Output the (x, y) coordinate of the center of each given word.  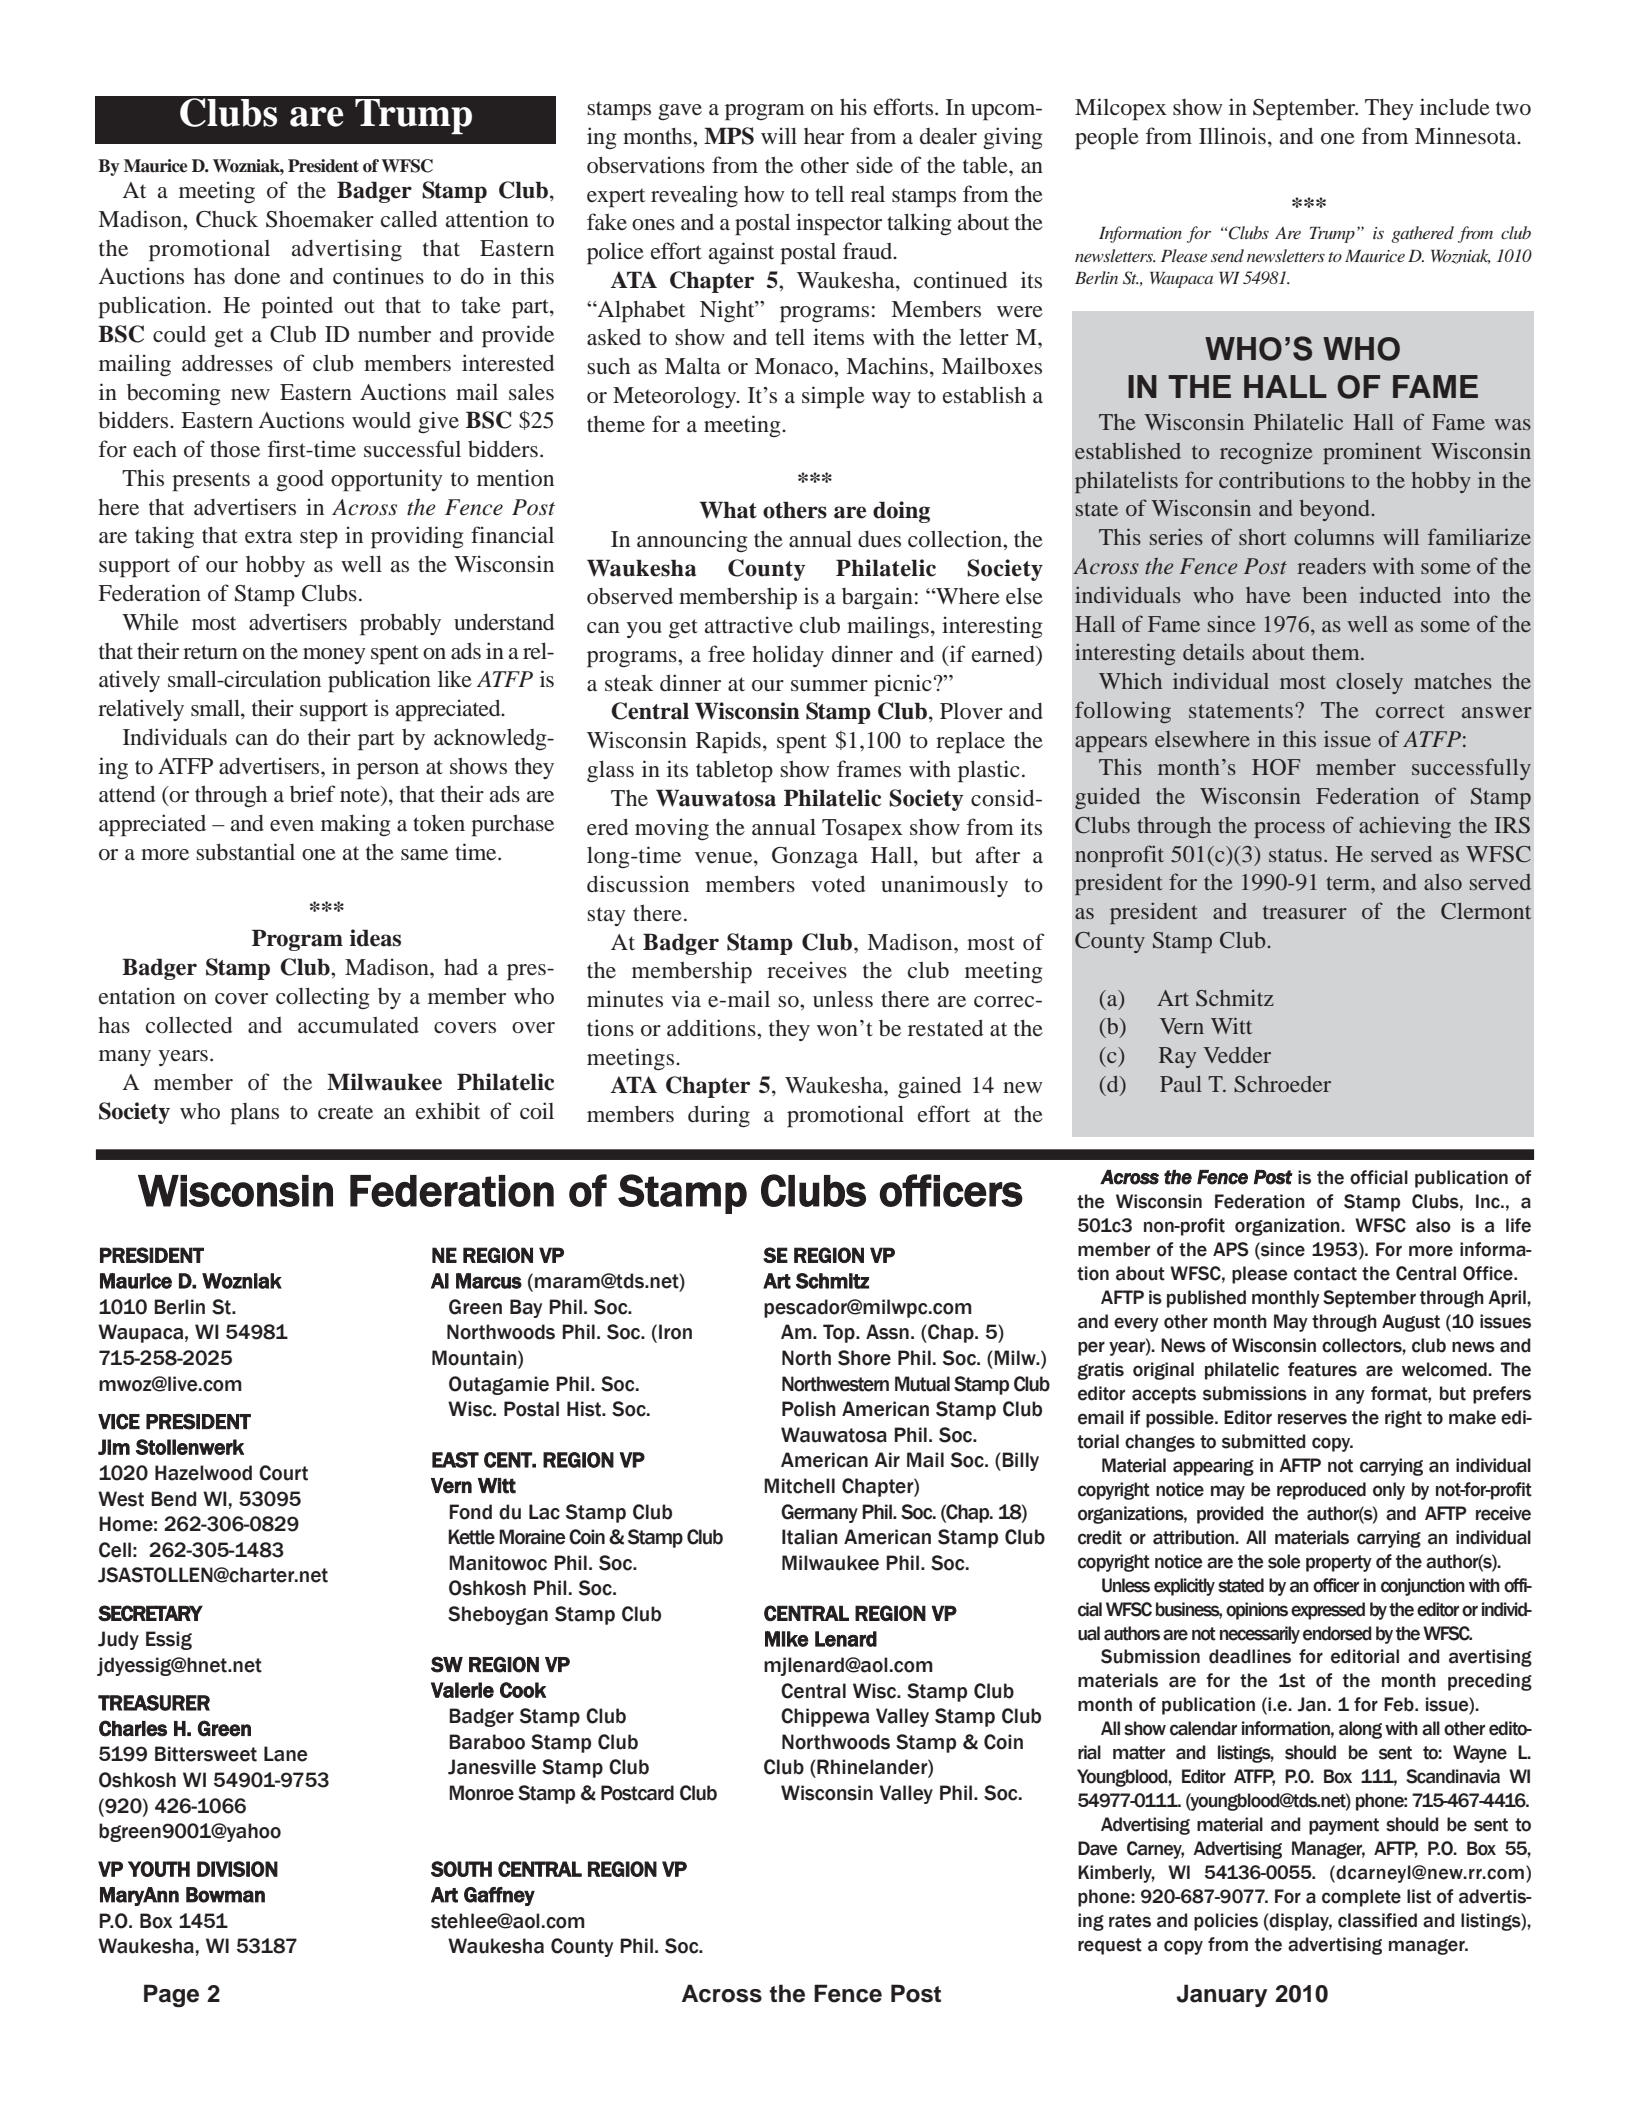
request (1110, 1946)
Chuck (227, 219)
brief (312, 794)
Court (283, 1473)
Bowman (225, 1895)
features (1322, 1369)
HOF (1276, 767)
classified (1377, 1920)
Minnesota (1467, 136)
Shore (864, 1358)
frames (869, 768)
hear (824, 136)
